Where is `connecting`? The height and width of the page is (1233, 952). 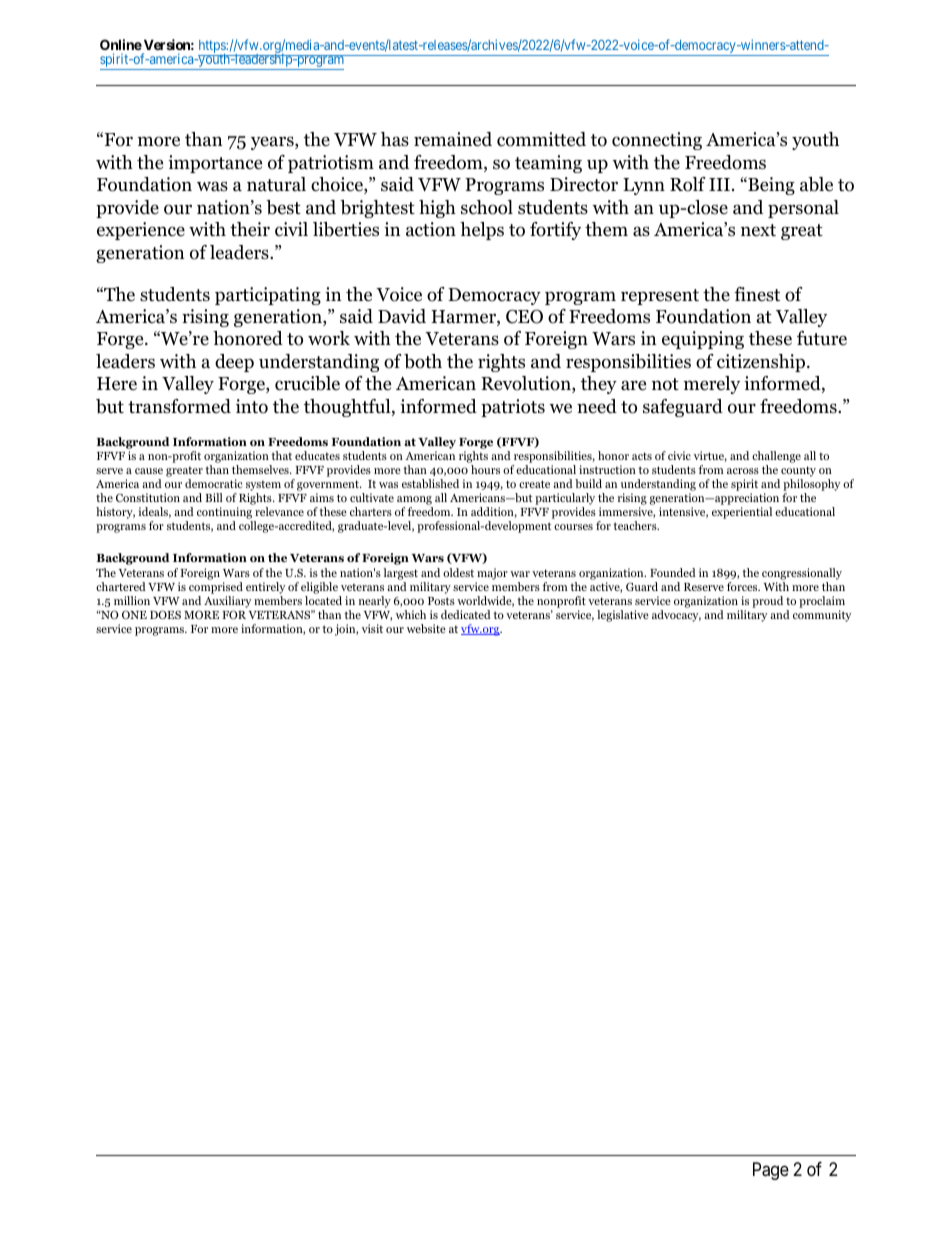
connecting is located at coordinates (657, 141).
